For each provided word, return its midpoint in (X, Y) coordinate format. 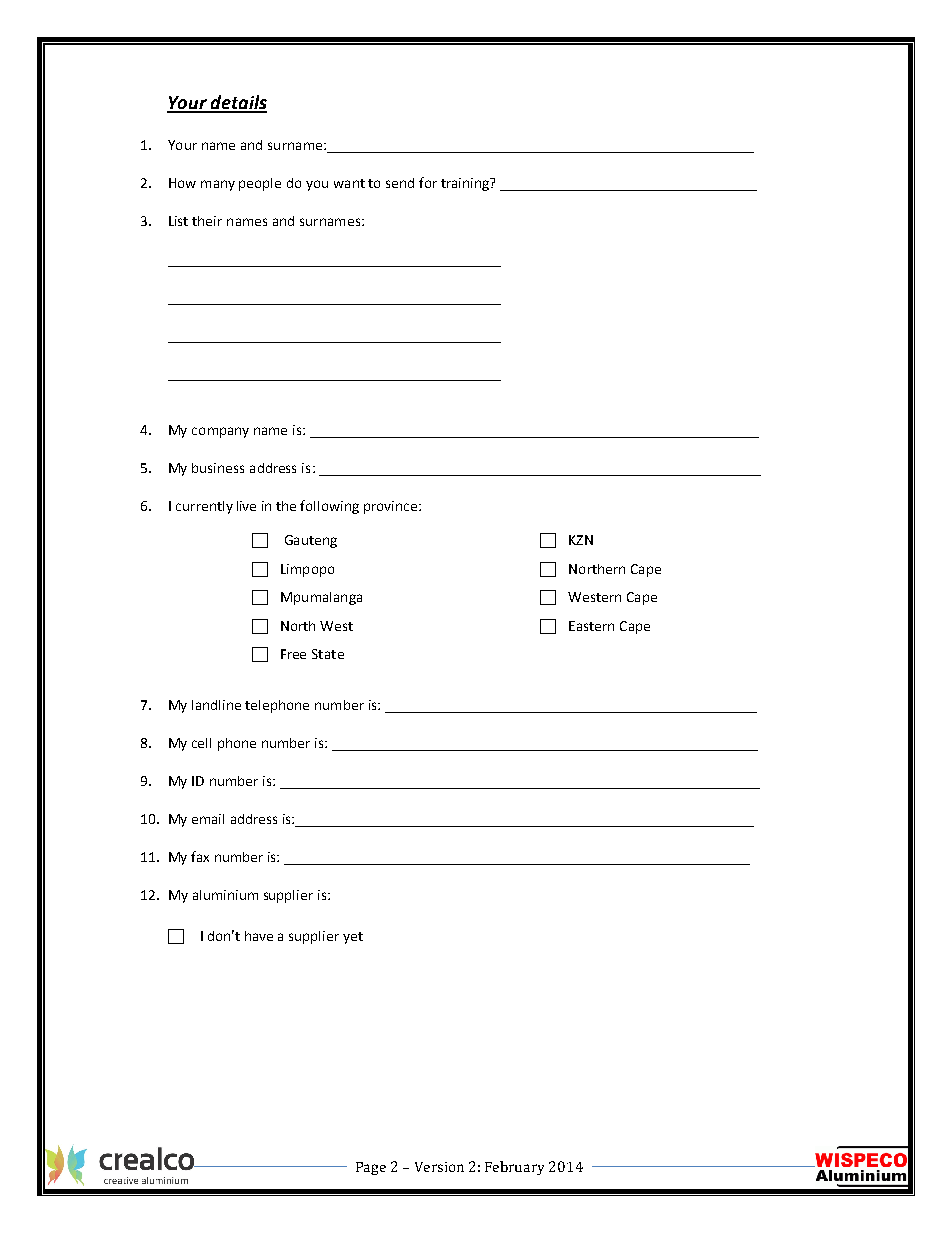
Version (439, 1167)
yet (353, 938)
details (238, 103)
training (466, 184)
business (218, 468)
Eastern (591, 626)
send (400, 183)
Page (371, 1168)
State (328, 654)
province (392, 507)
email (208, 819)
